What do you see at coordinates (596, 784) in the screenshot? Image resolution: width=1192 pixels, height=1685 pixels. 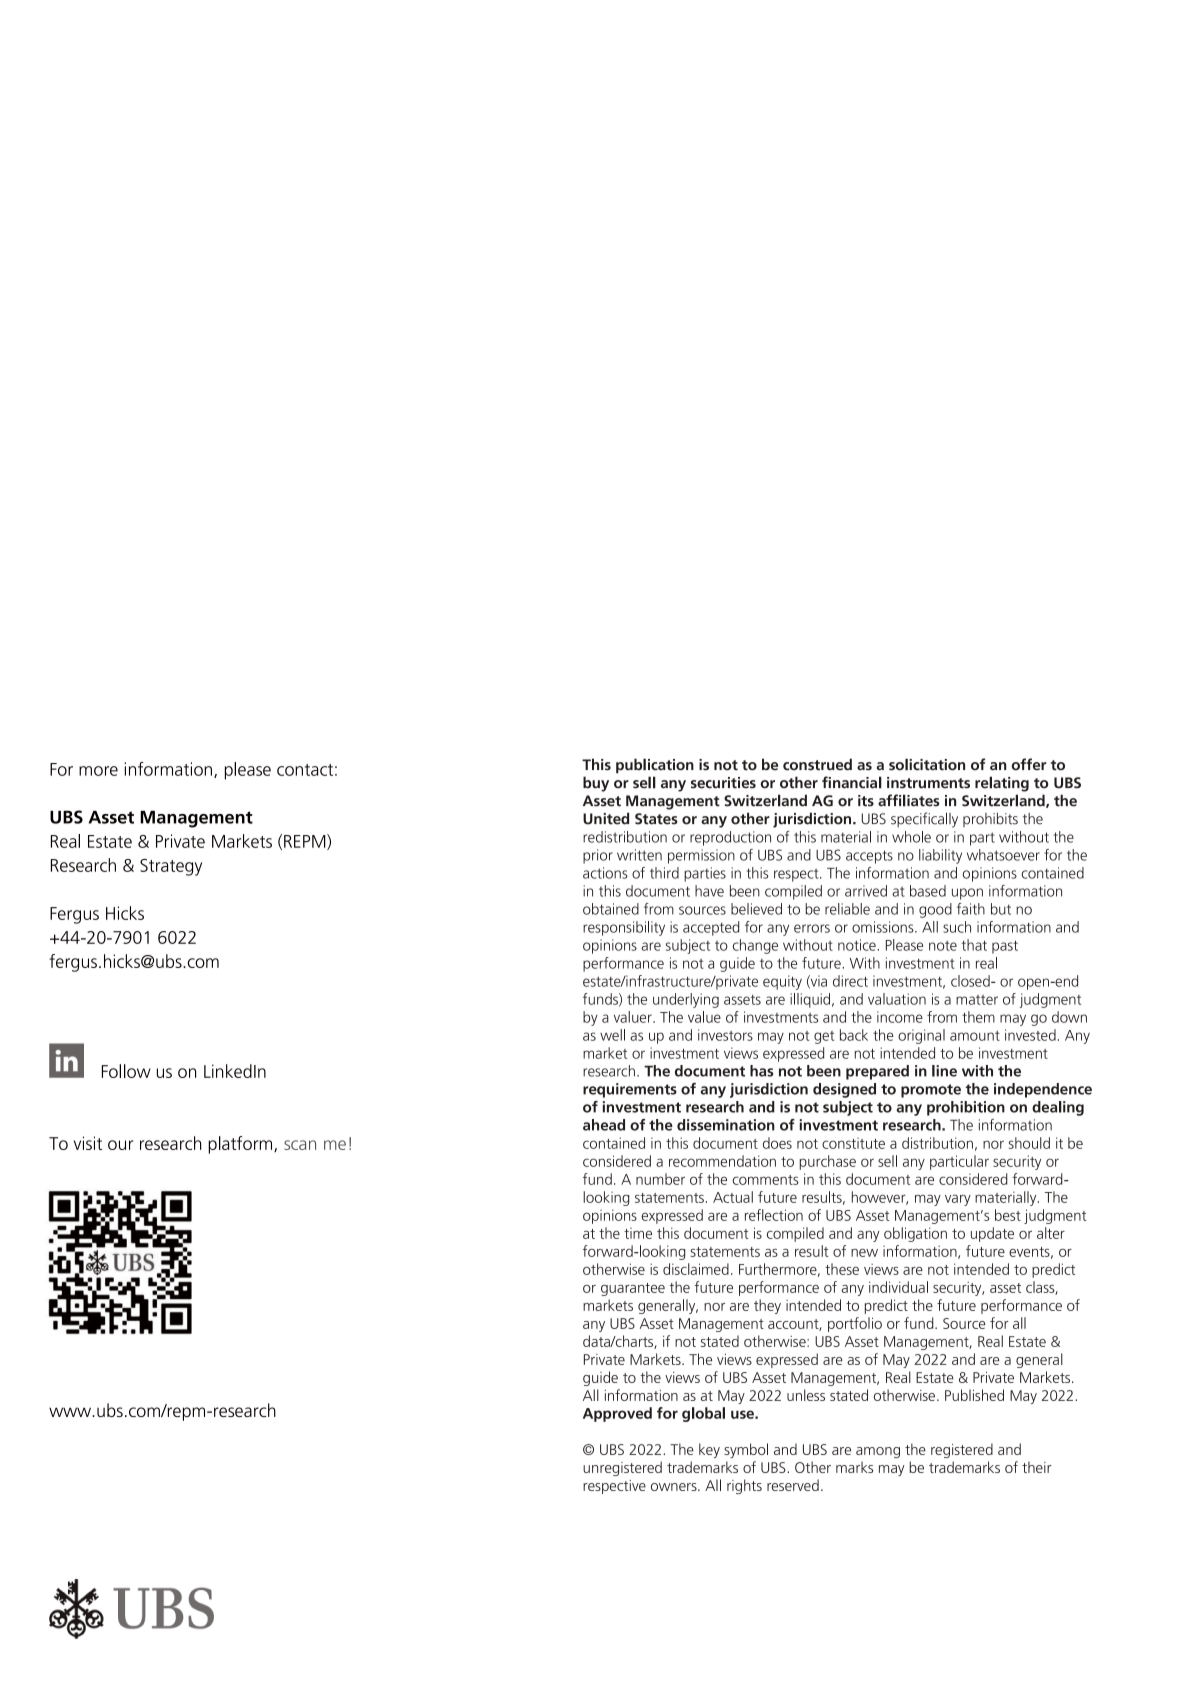 I see `buy` at bounding box center [596, 784].
